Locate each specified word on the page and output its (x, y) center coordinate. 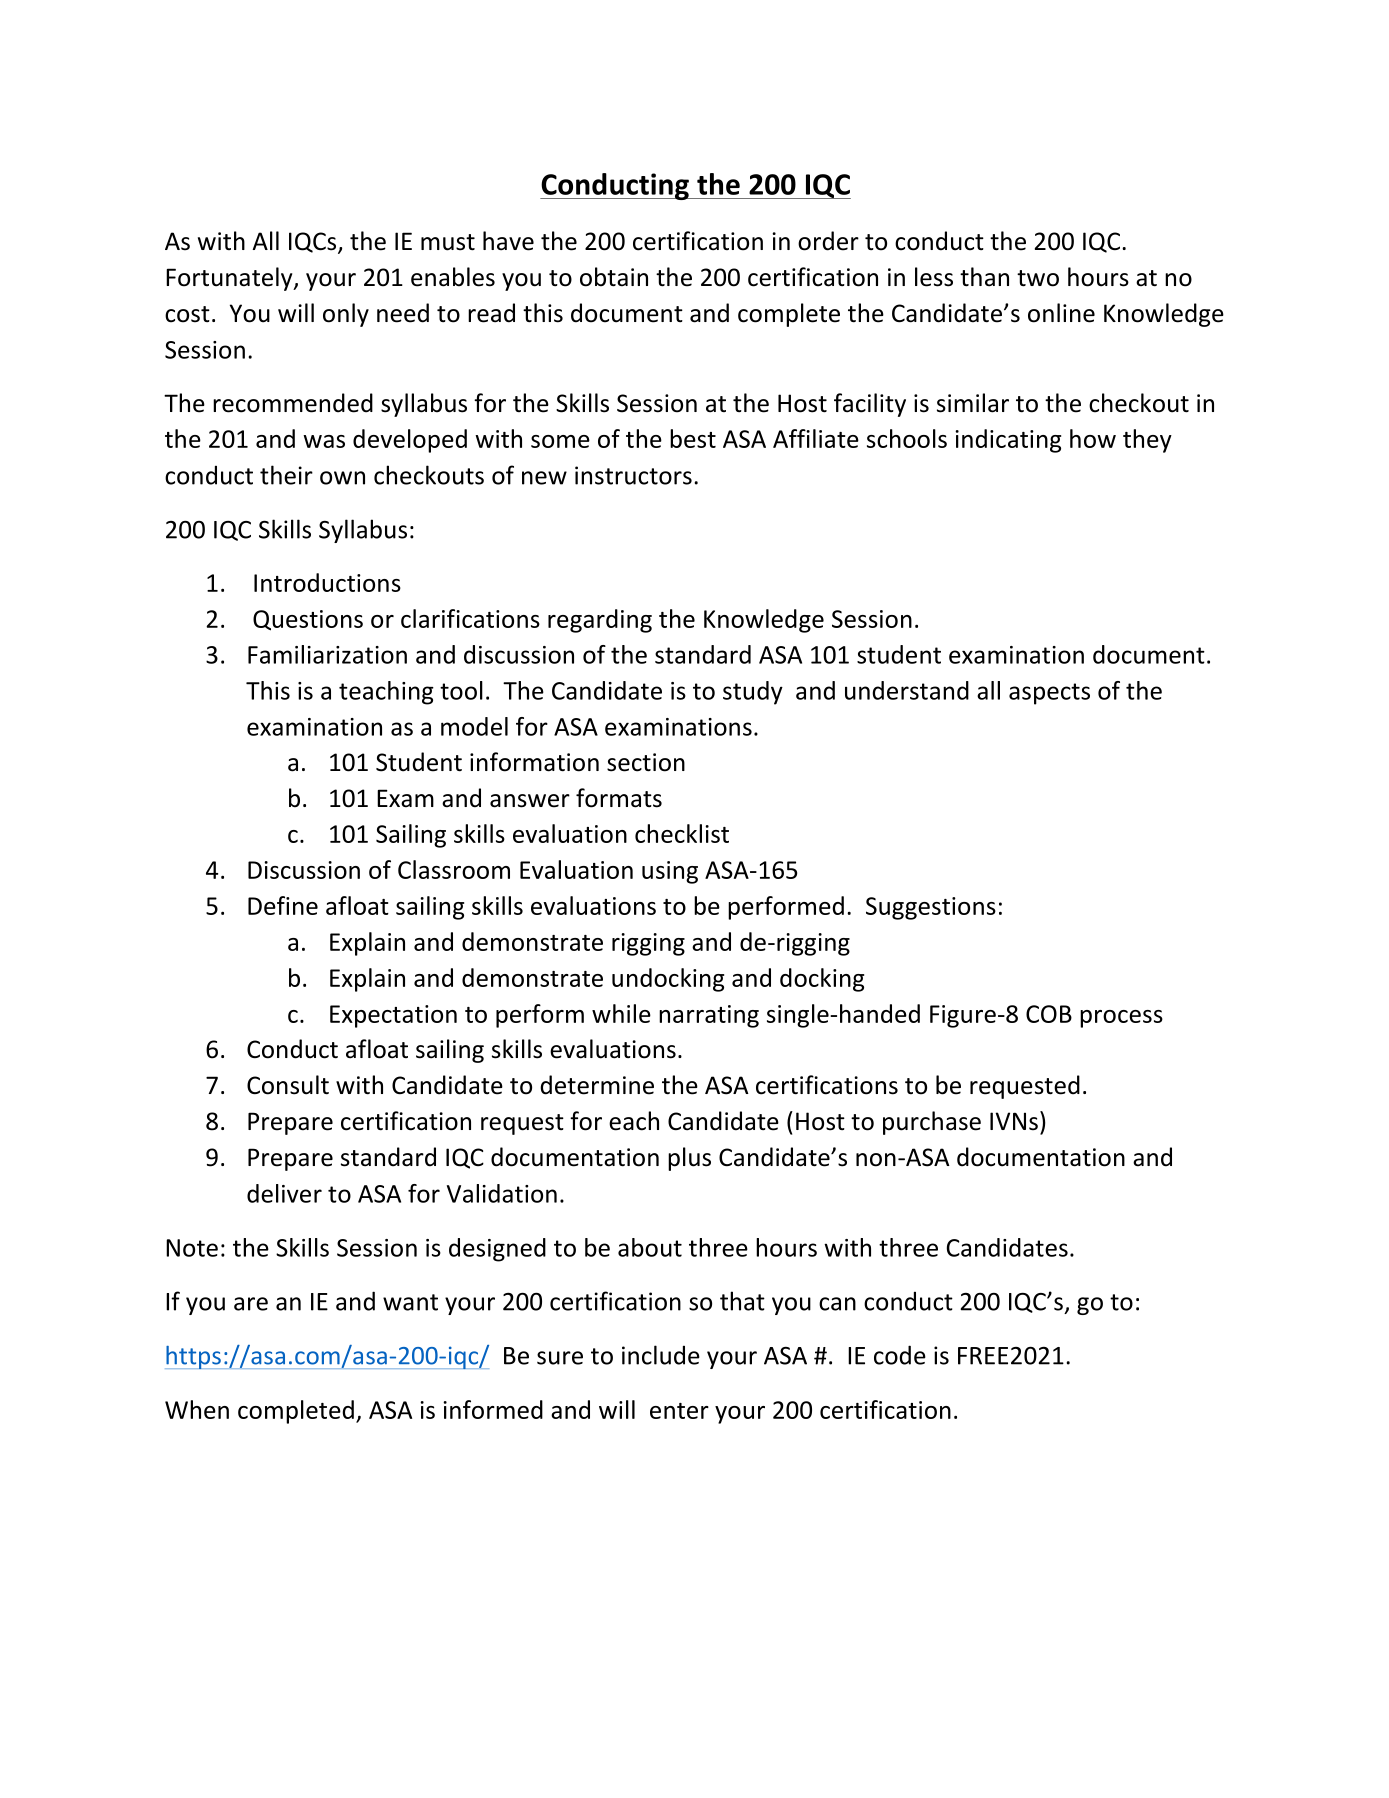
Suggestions (931, 908)
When (197, 1409)
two (1038, 278)
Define (283, 905)
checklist (682, 833)
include (661, 1355)
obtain (614, 277)
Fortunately (230, 279)
